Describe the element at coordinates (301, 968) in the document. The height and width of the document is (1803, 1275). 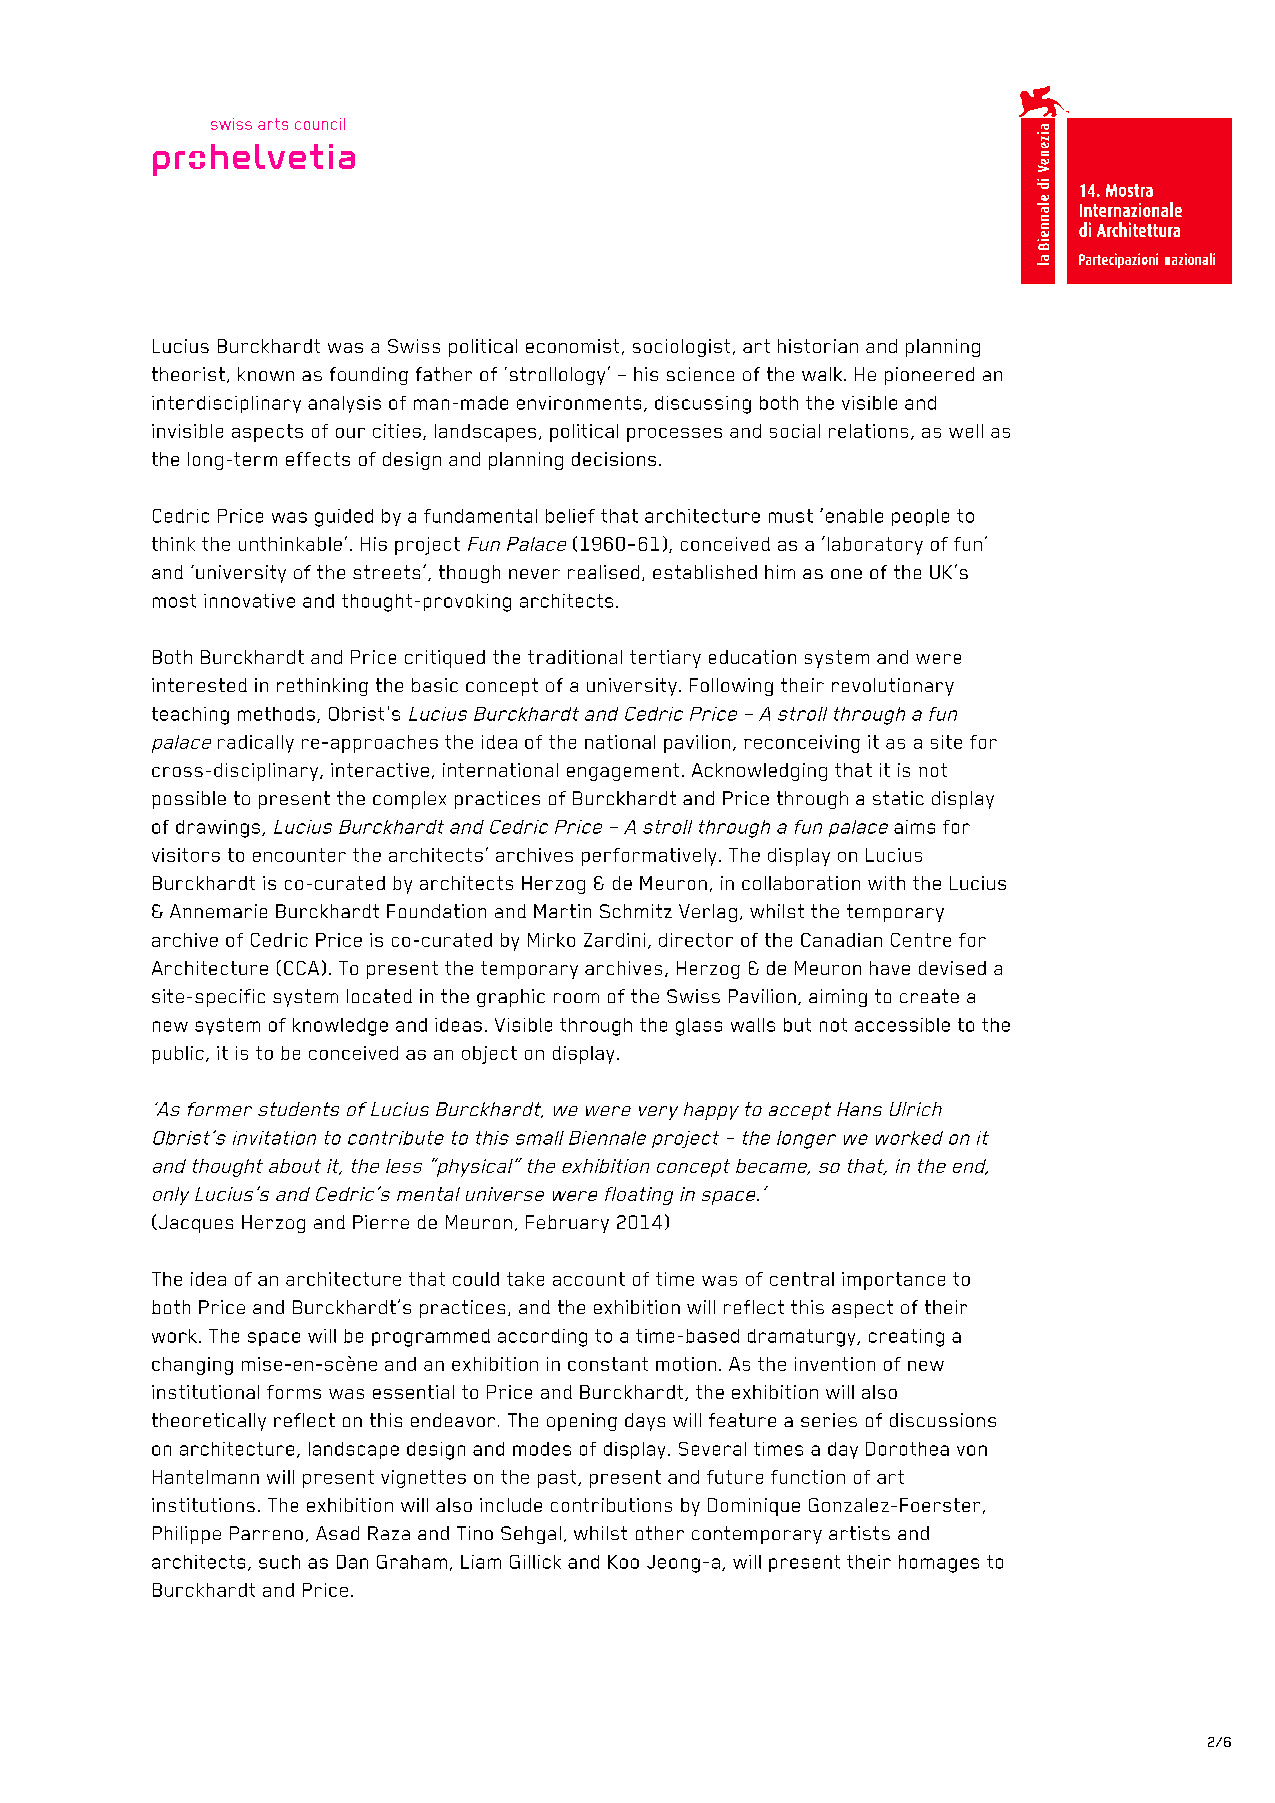
I see `CCA` at that location.
